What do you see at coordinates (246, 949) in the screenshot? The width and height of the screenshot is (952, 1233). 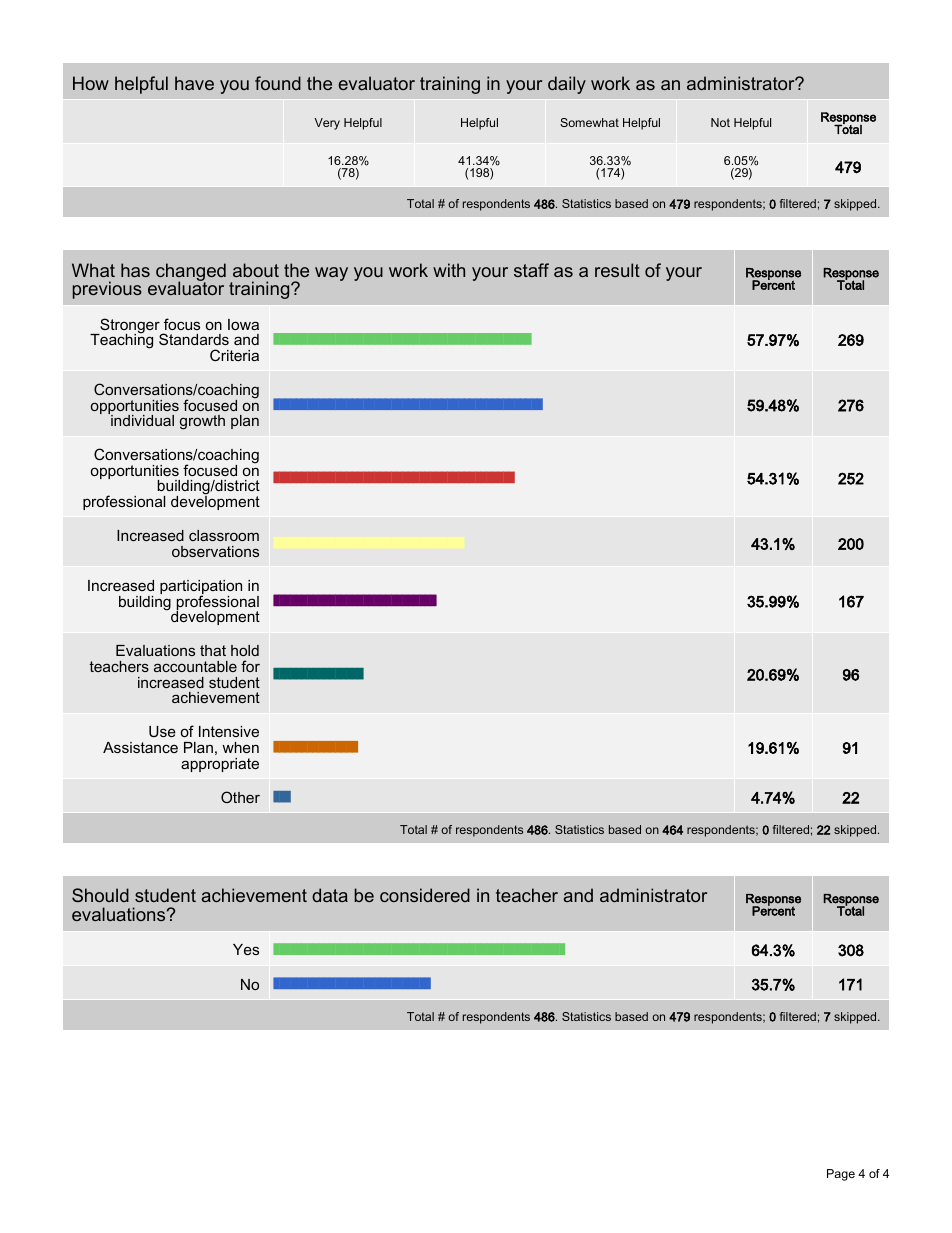 I see `Yes` at bounding box center [246, 949].
